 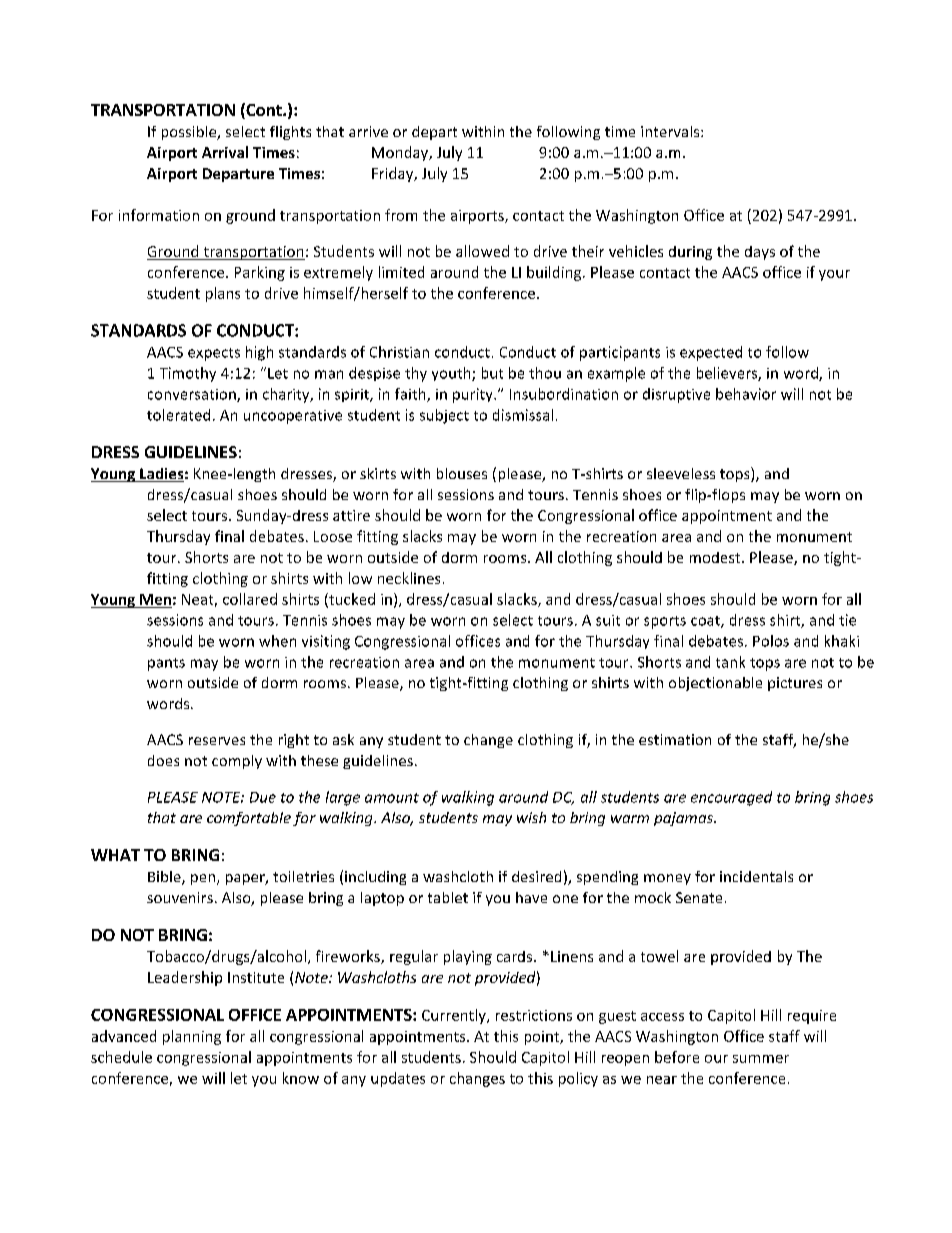 I want to click on Monday, so click(x=401, y=153).
